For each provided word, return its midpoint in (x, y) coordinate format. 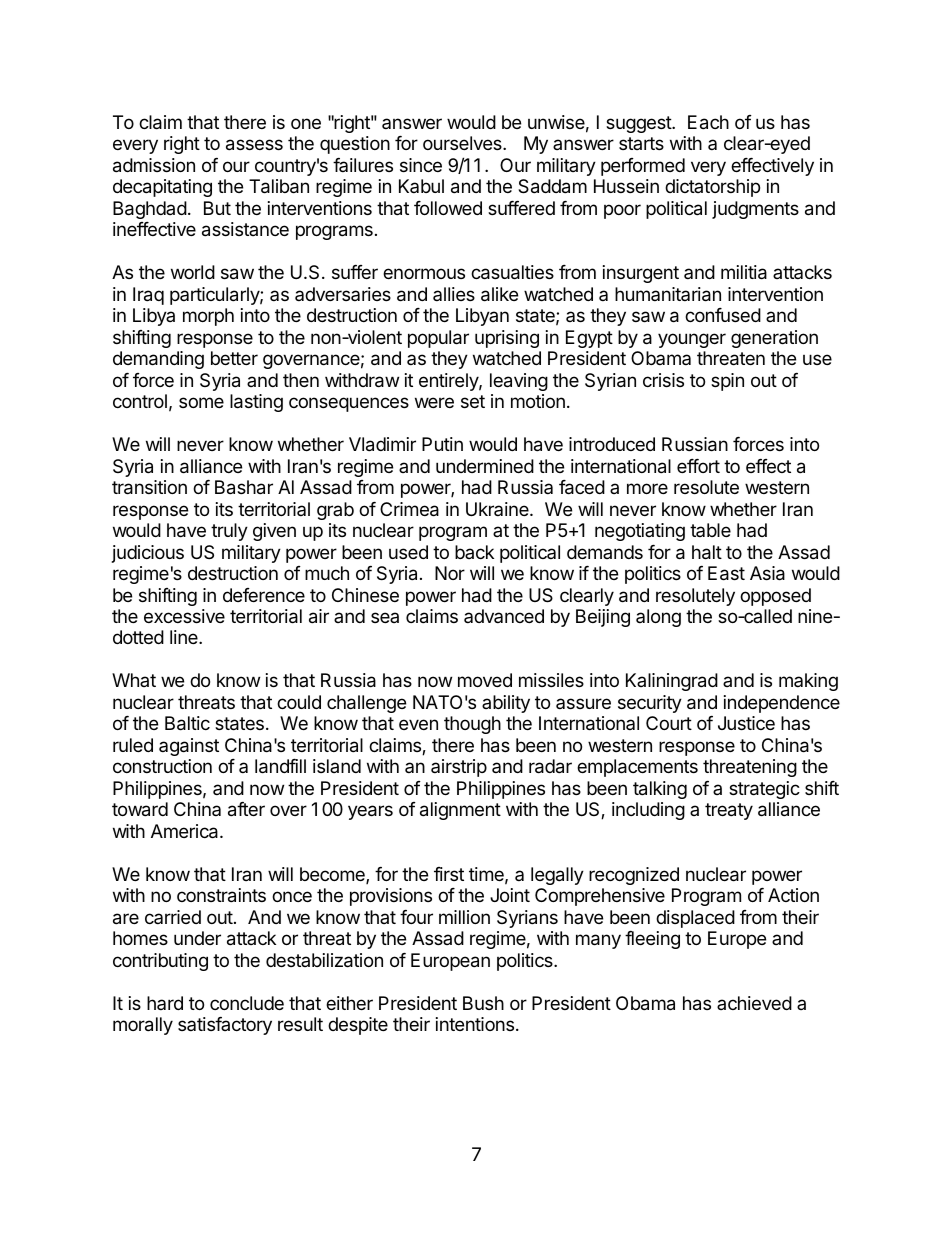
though (472, 725)
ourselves (463, 143)
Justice (746, 723)
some (201, 402)
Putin (442, 444)
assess (254, 145)
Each (708, 122)
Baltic (187, 723)
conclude (247, 1003)
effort (698, 466)
